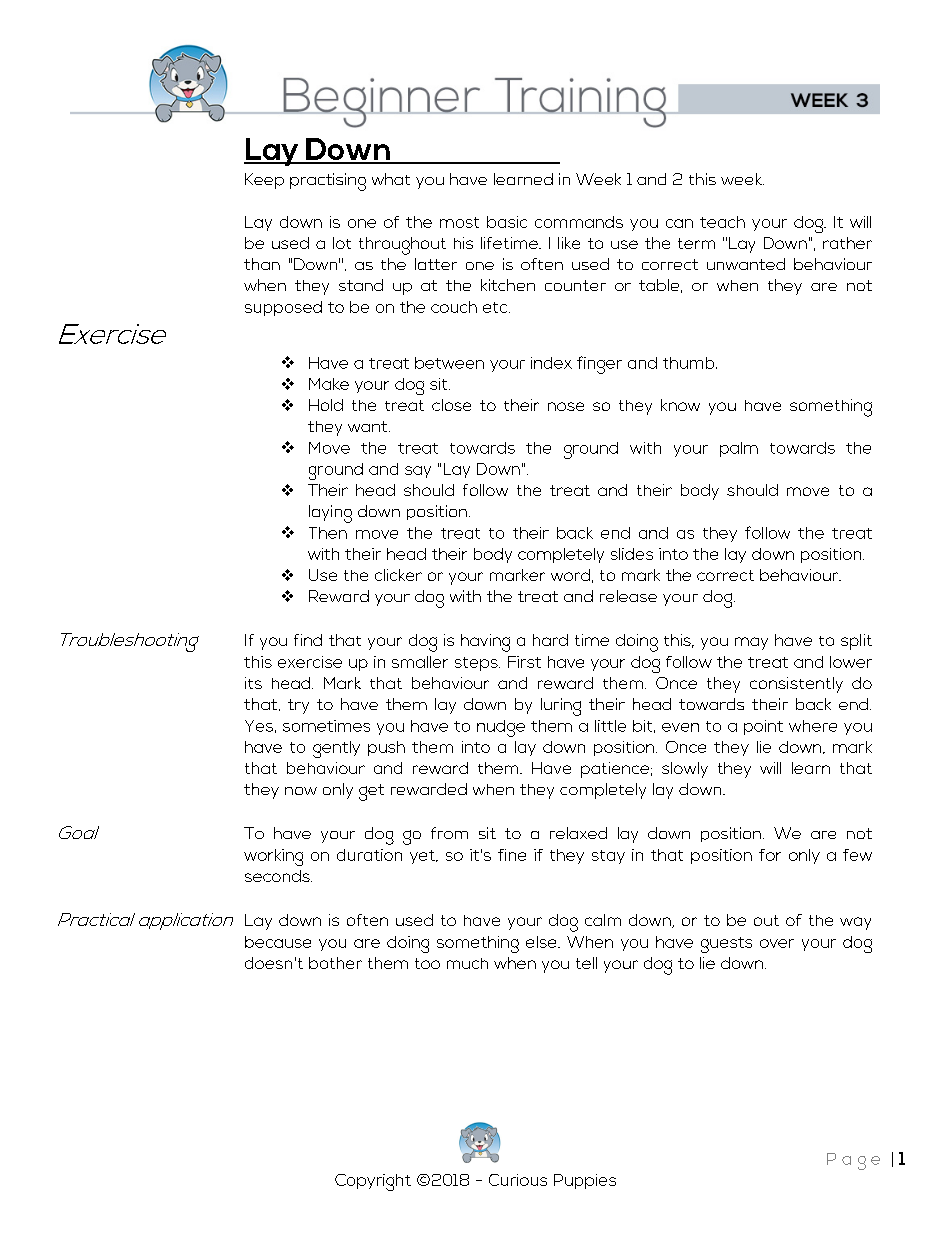 The height and width of the document is (1233, 952). What do you see at coordinates (578, 833) in the document?
I see `relaxed` at bounding box center [578, 833].
